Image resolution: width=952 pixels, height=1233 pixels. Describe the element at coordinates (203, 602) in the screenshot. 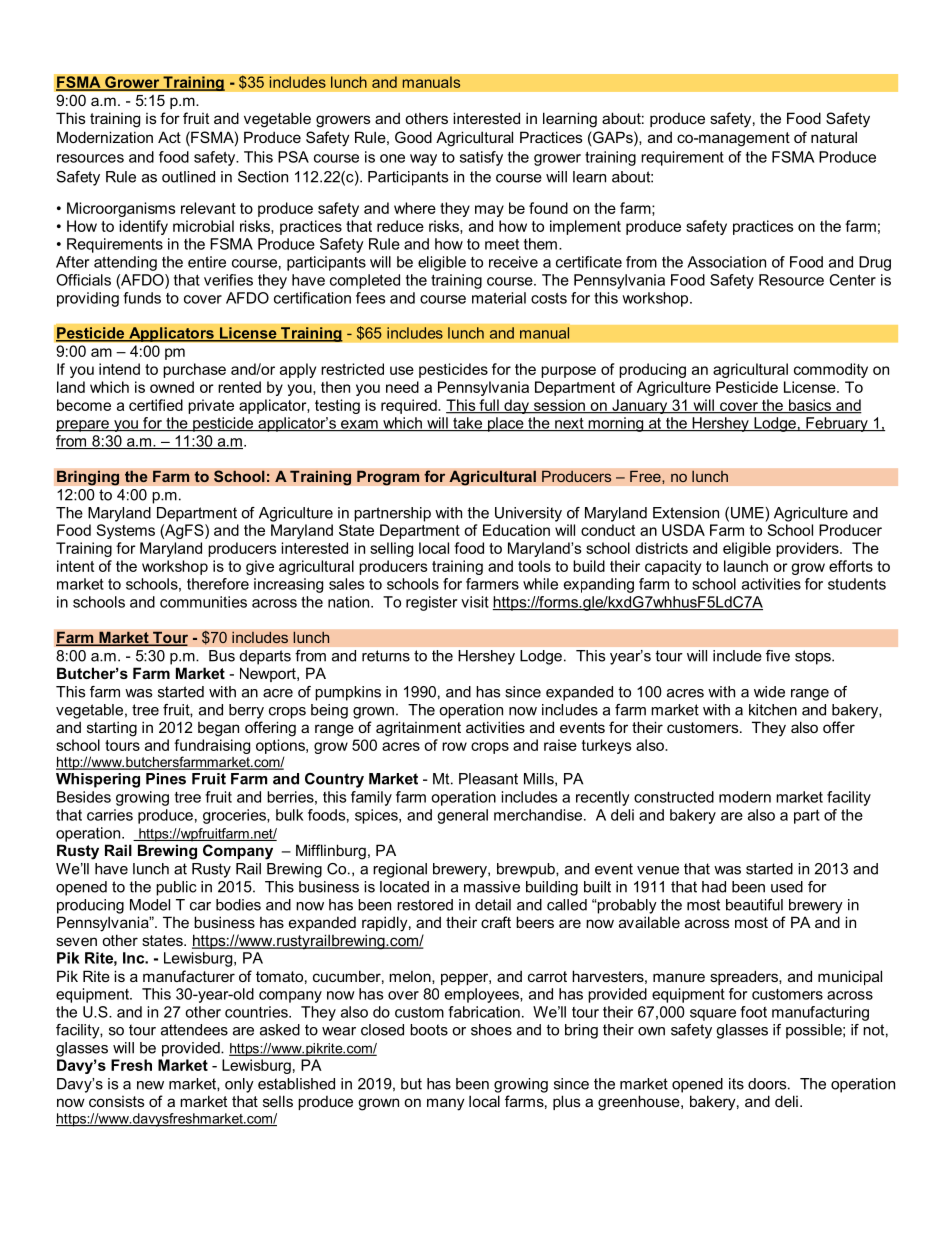

I see `communities` at that location.
